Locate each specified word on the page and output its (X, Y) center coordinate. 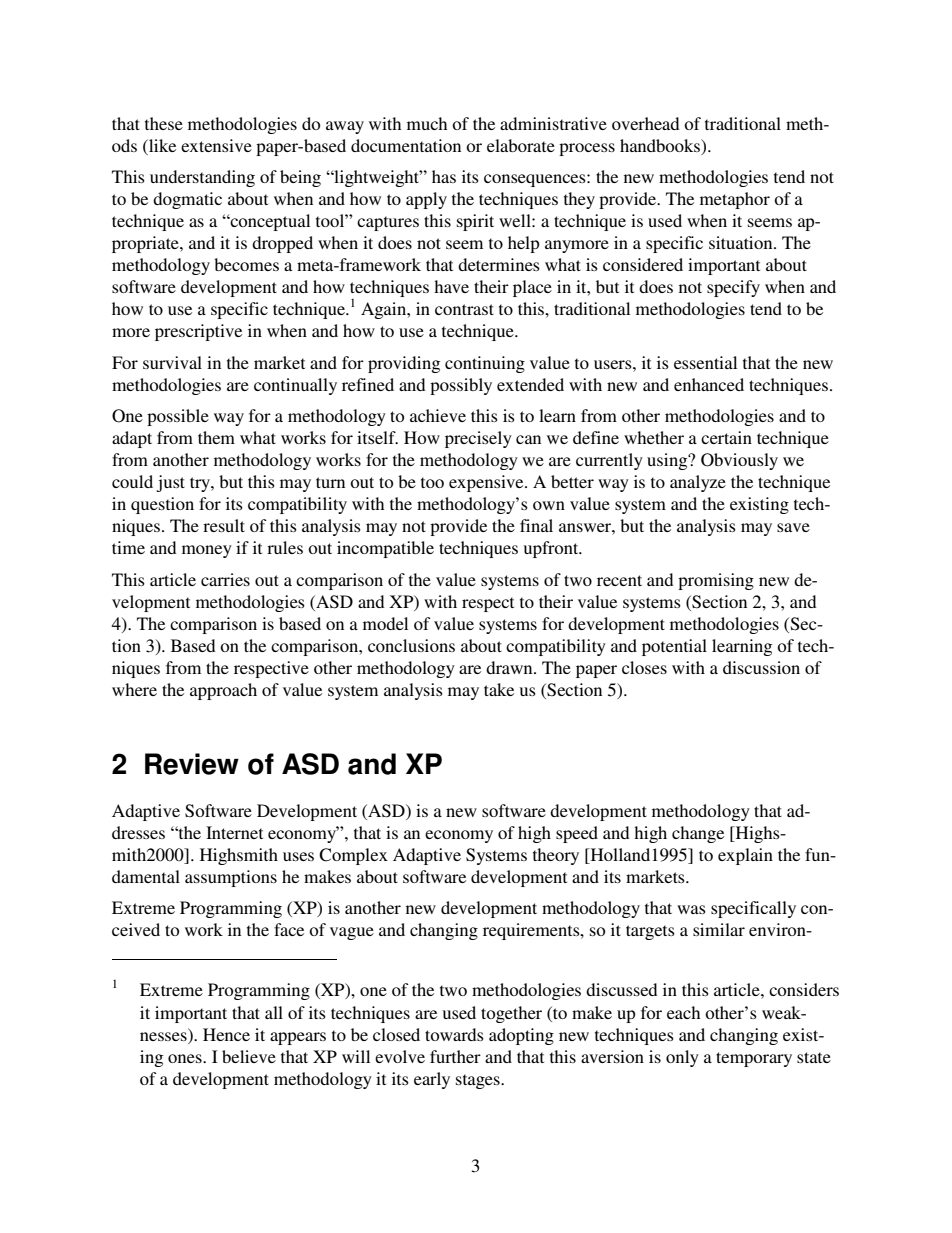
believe (249, 1056)
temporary (754, 1059)
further (455, 1056)
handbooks (661, 146)
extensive (216, 145)
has (444, 176)
